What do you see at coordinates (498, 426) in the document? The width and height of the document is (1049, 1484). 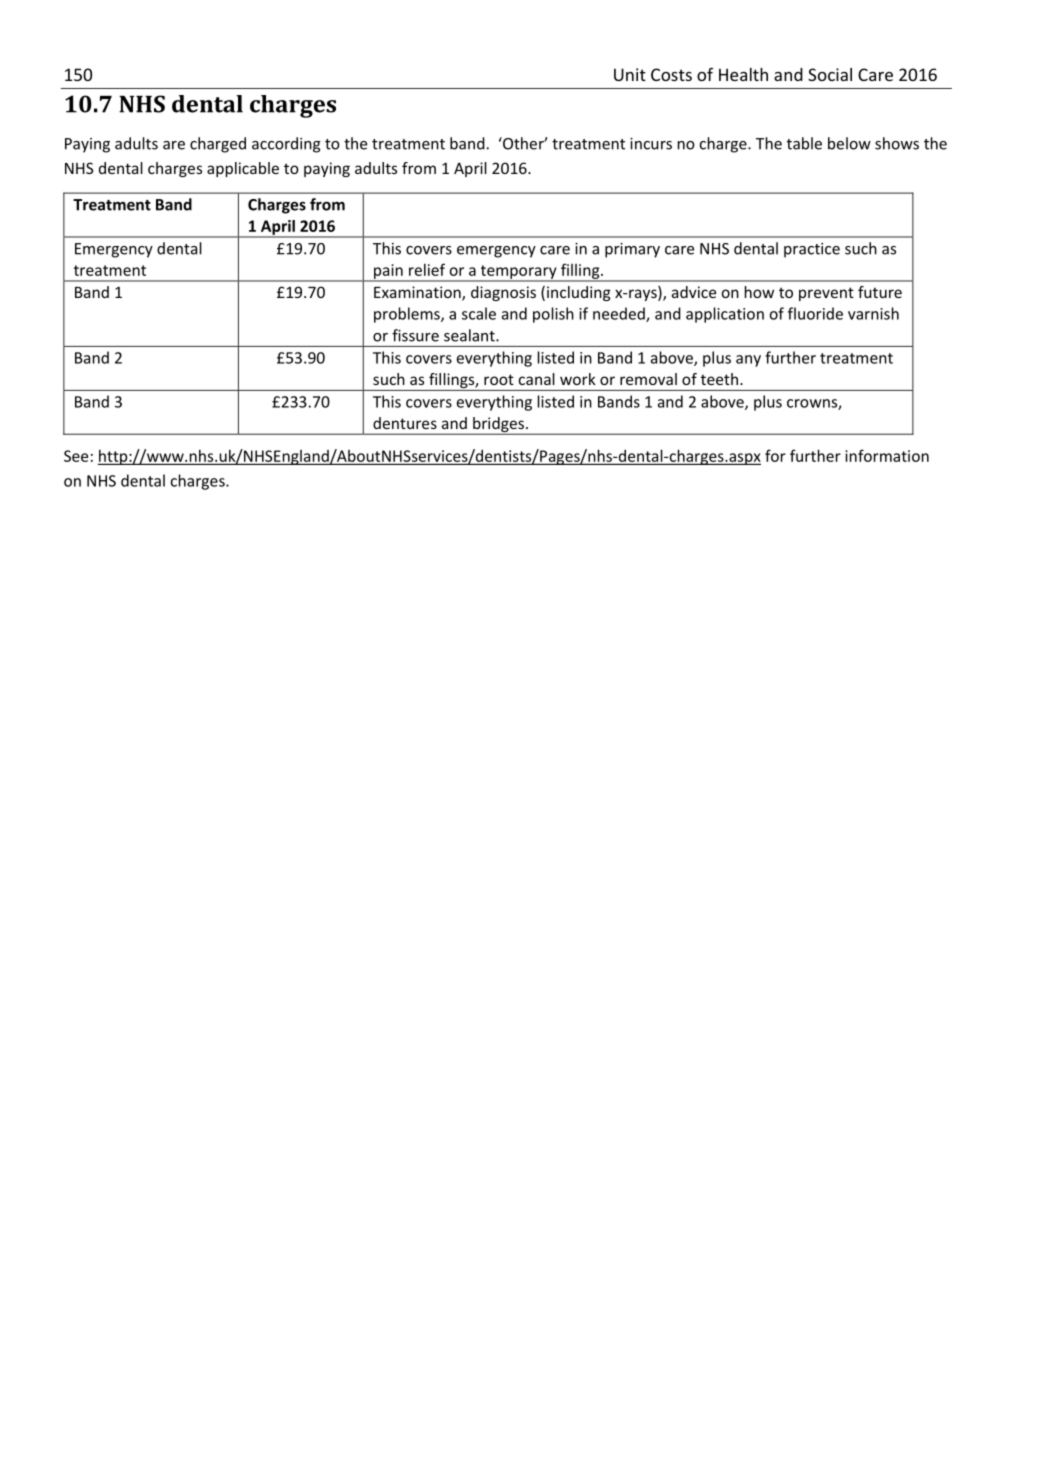 I see `bridges` at bounding box center [498, 426].
